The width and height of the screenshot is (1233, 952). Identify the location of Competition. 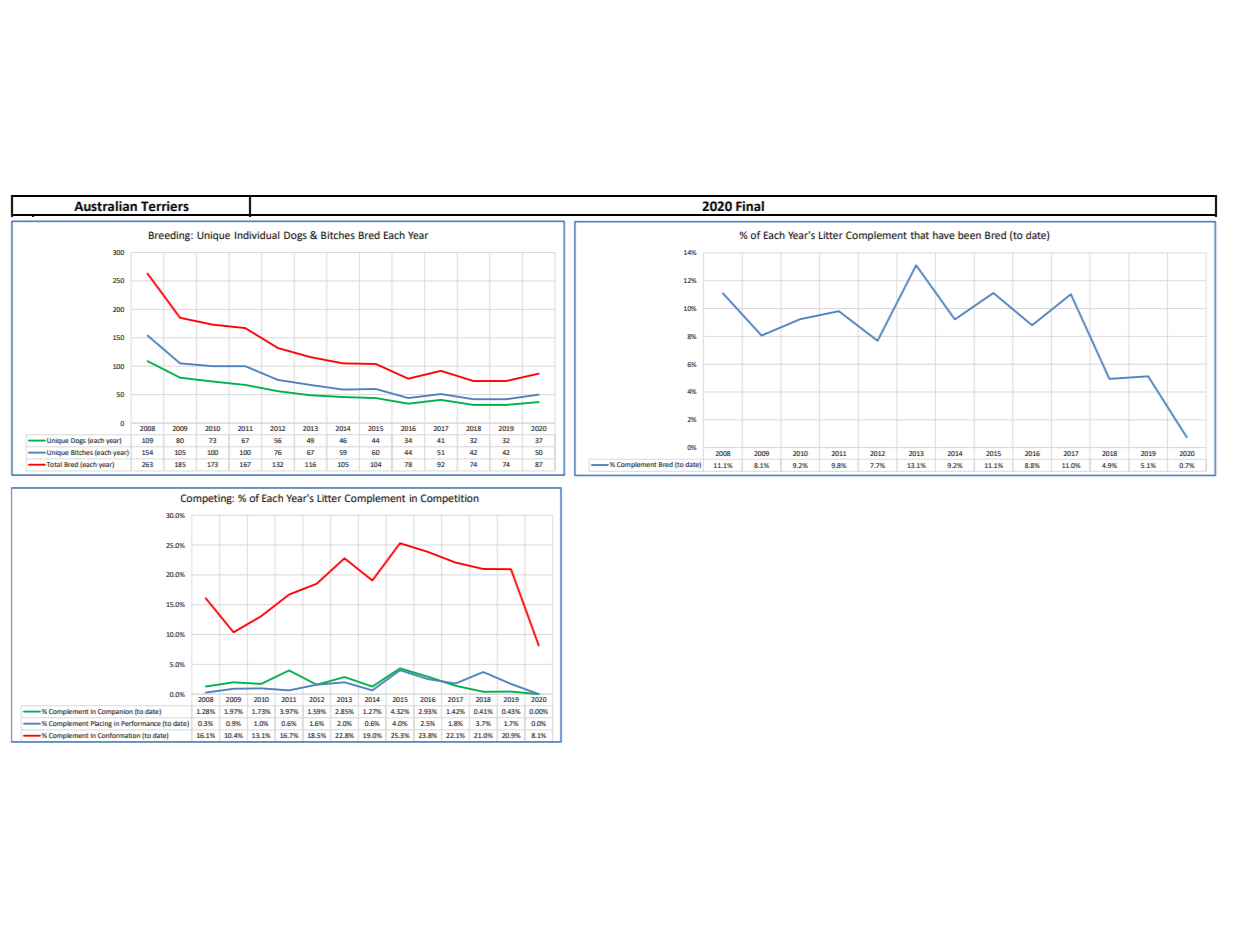
(449, 499).
